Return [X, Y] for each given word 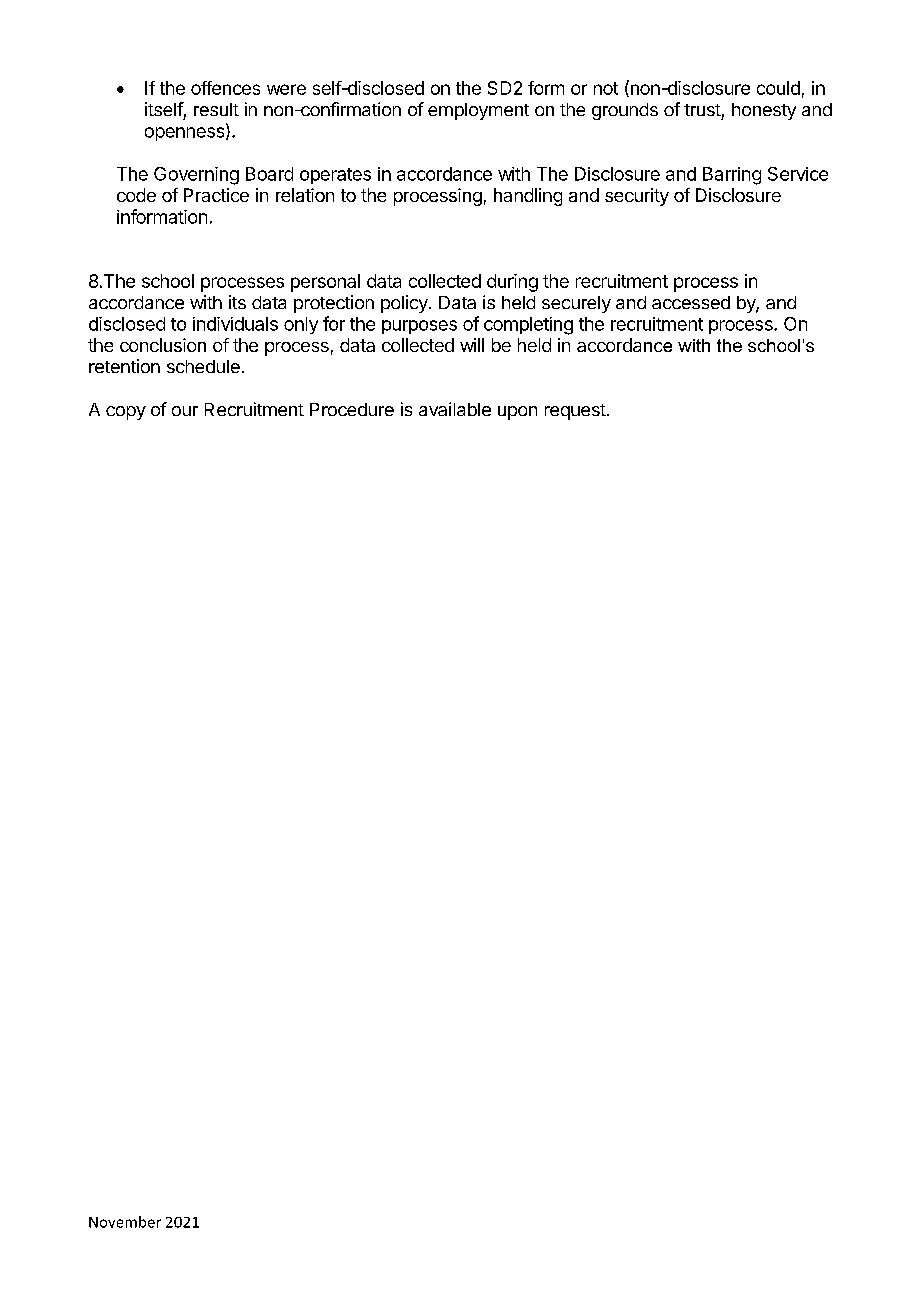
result [216, 109]
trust [702, 110]
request [575, 412]
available [455, 409]
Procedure [352, 409]
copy [126, 413]
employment [478, 111]
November [125, 1222]
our [185, 411]
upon [517, 413]
